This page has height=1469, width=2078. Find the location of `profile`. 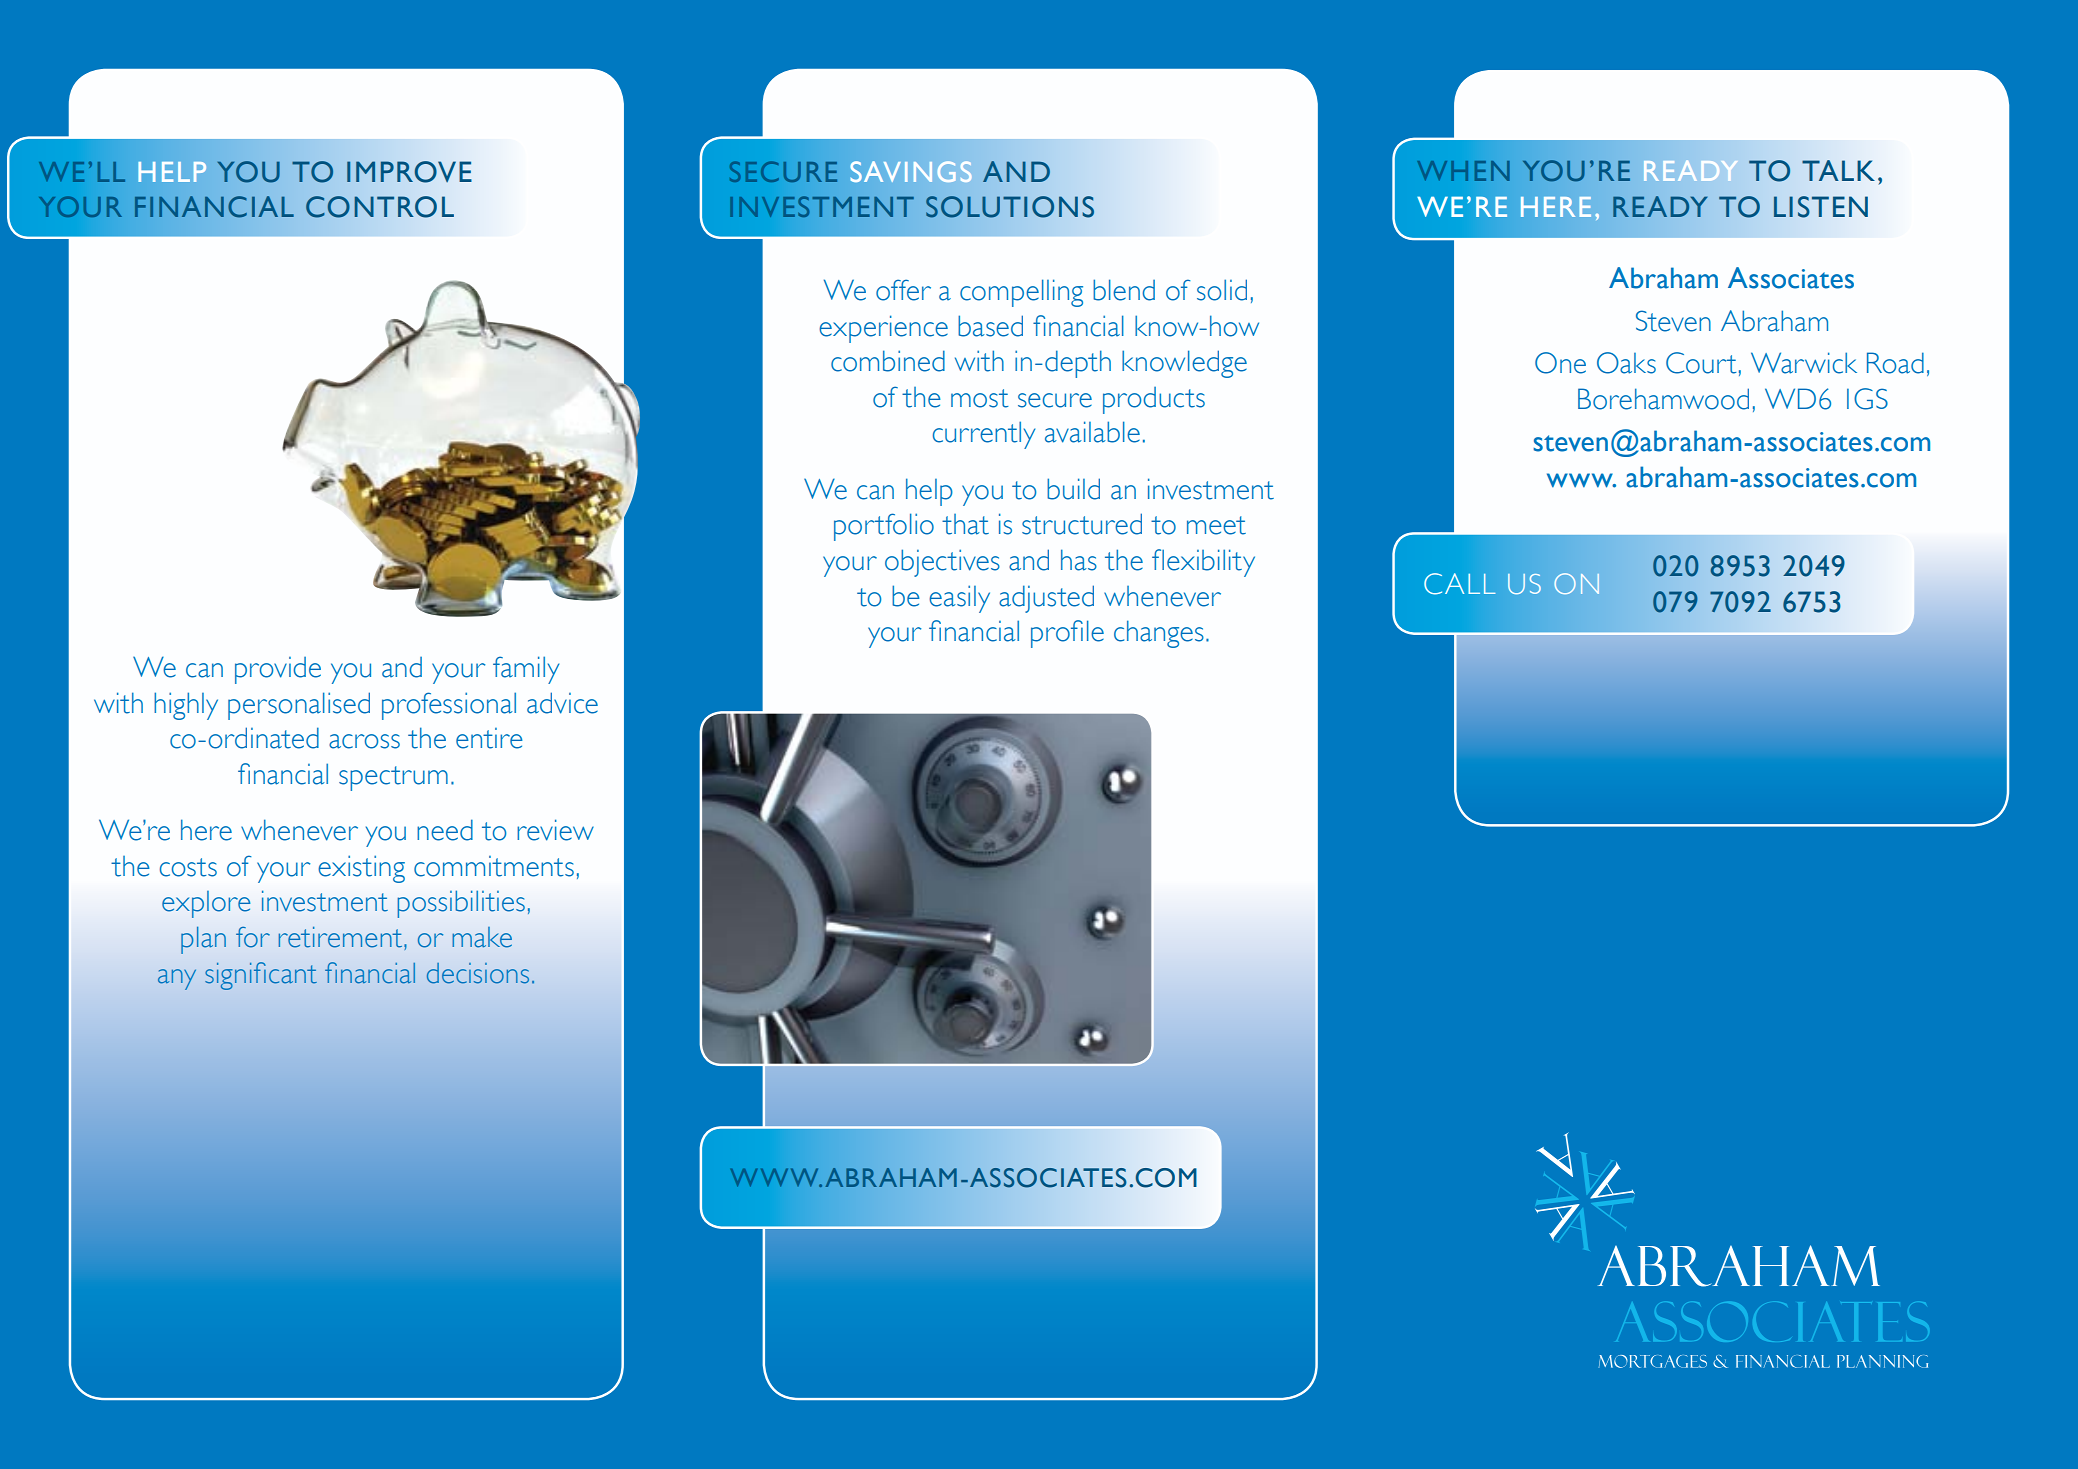

profile is located at coordinates (1067, 634).
